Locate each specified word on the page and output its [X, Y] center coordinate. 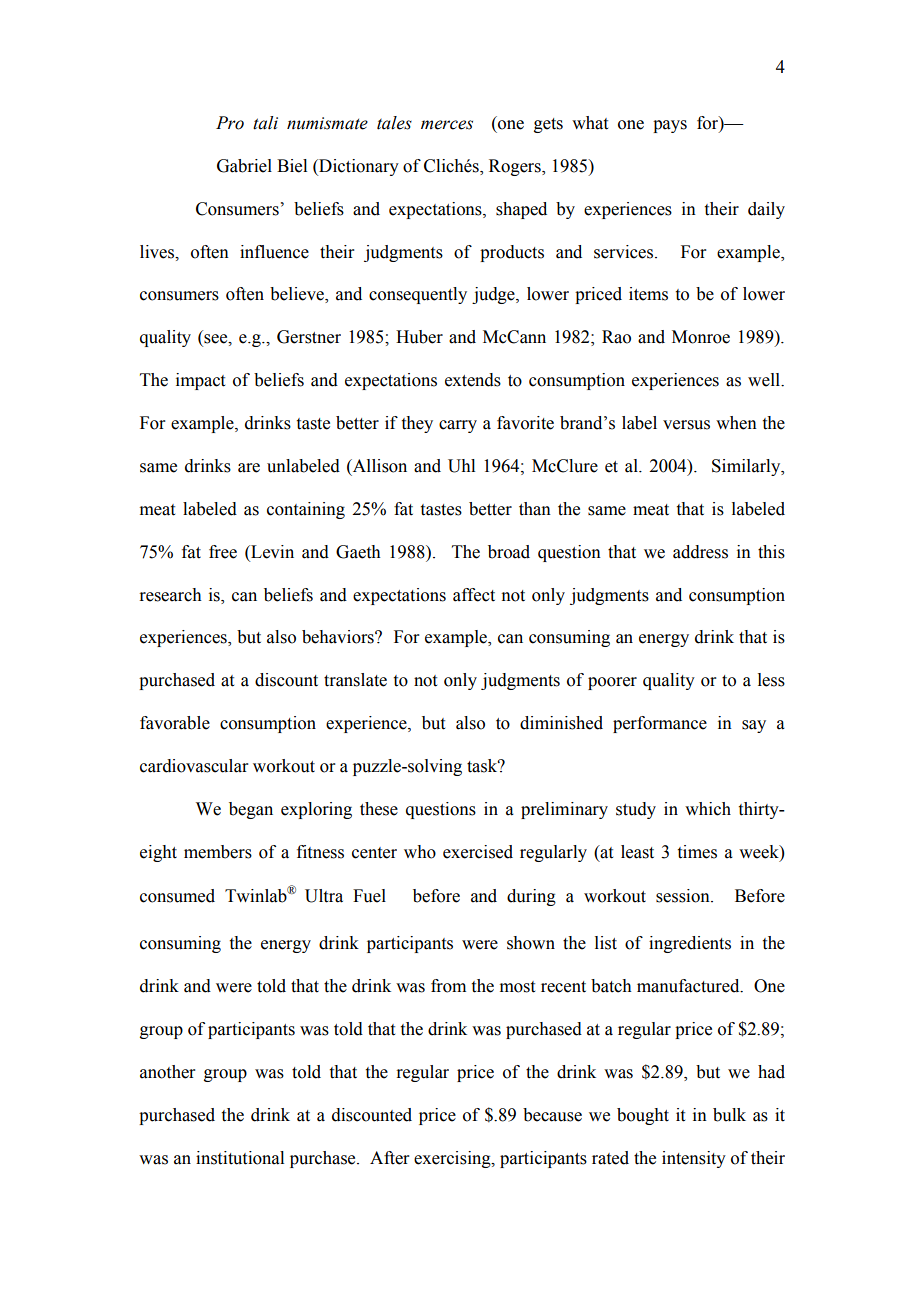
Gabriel [244, 166]
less [771, 680]
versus [686, 425]
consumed [177, 896]
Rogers [516, 167]
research [170, 595]
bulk [729, 1115]
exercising [453, 1159]
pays [670, 126]
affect [474, 595]
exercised [478, 852]
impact [200, 381]
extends [473, 380]
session [684, 896]
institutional [240, 1158]
